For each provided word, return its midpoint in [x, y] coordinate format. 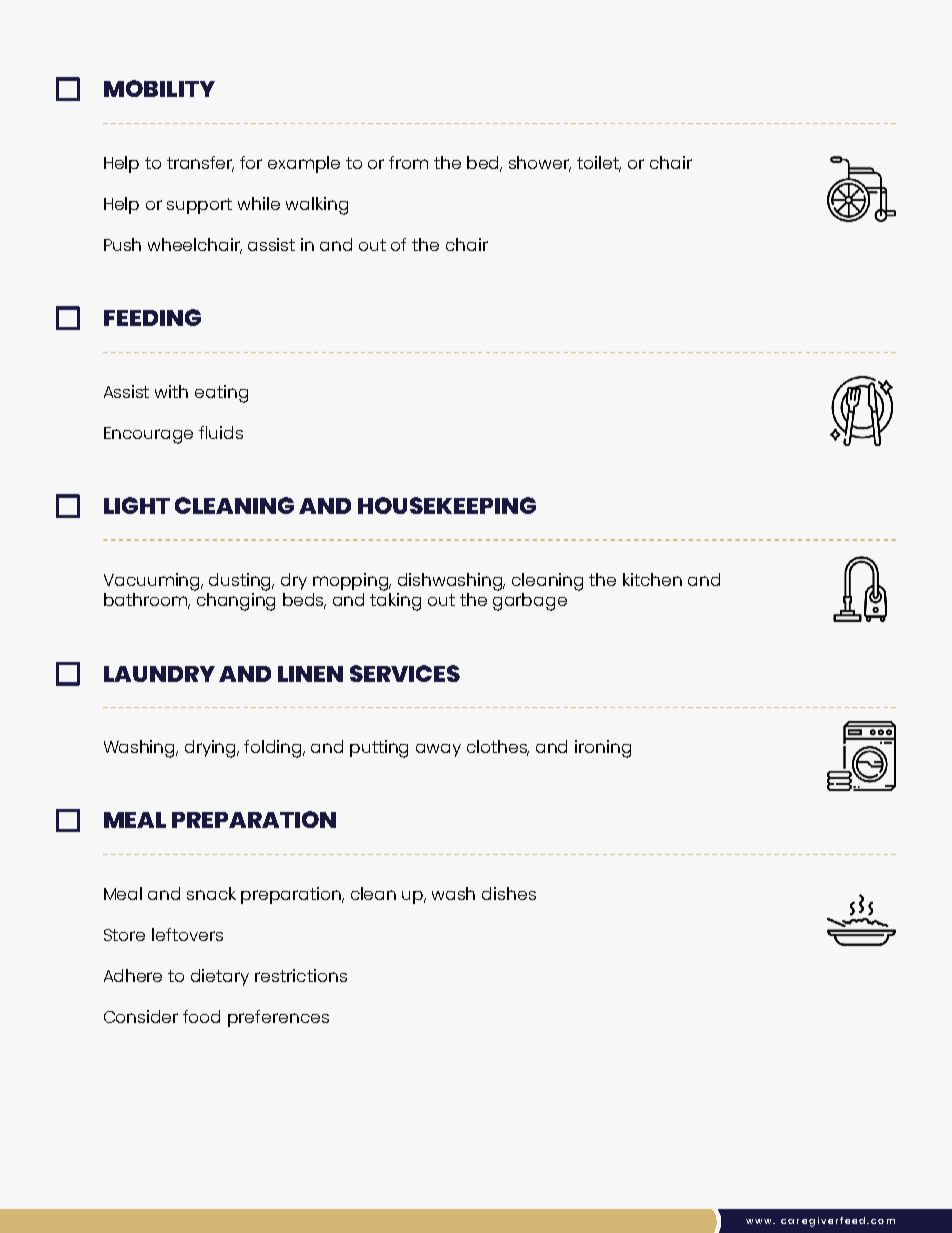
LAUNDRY [159, 674]
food [201, 1016]
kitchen [652, 579]
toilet [599, 163]
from [408, 162]
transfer [200, 163]
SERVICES [405, 673]
